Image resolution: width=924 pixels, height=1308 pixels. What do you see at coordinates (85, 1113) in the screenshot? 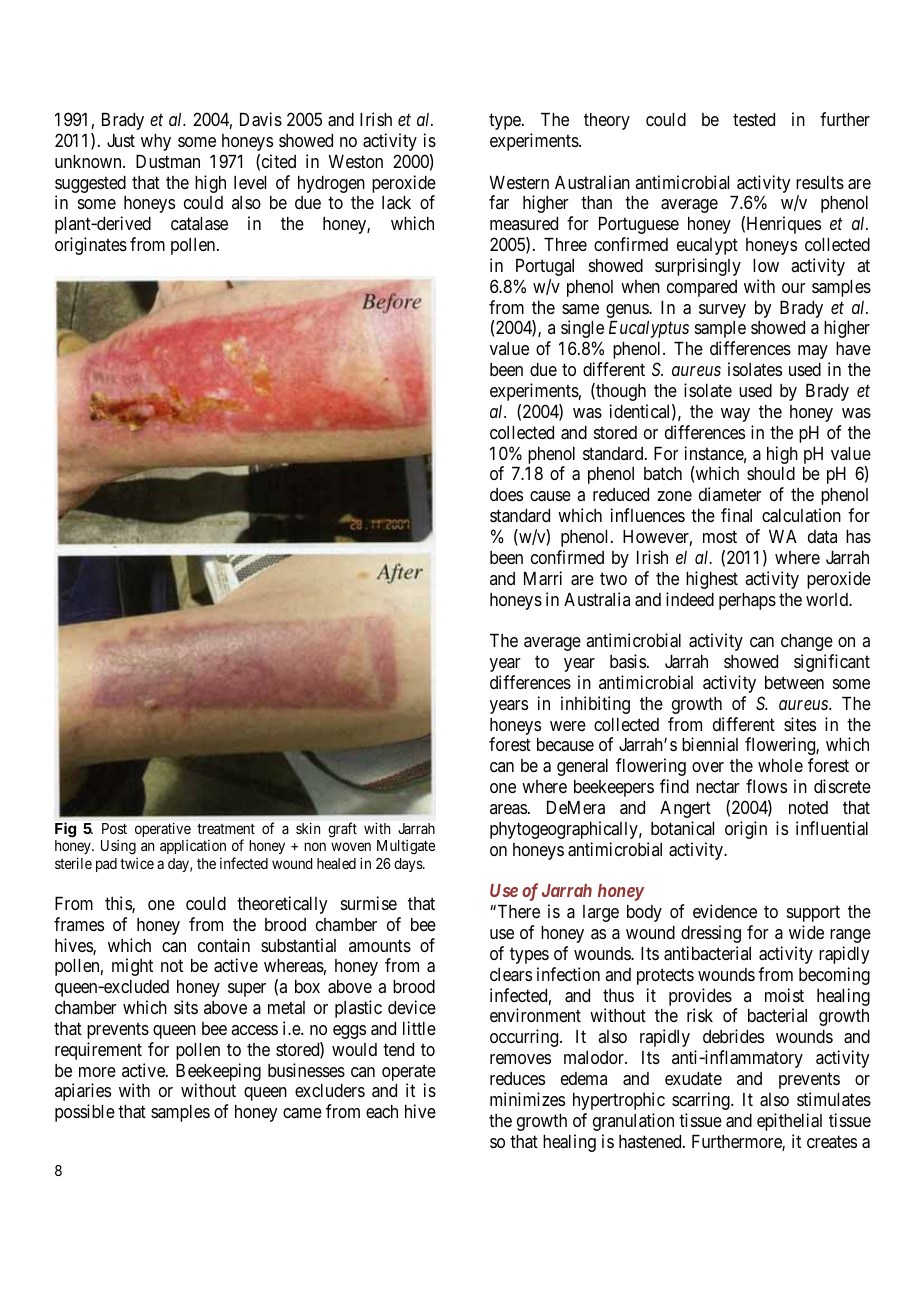
I see `possible` at bounding box center [85, 1113].
